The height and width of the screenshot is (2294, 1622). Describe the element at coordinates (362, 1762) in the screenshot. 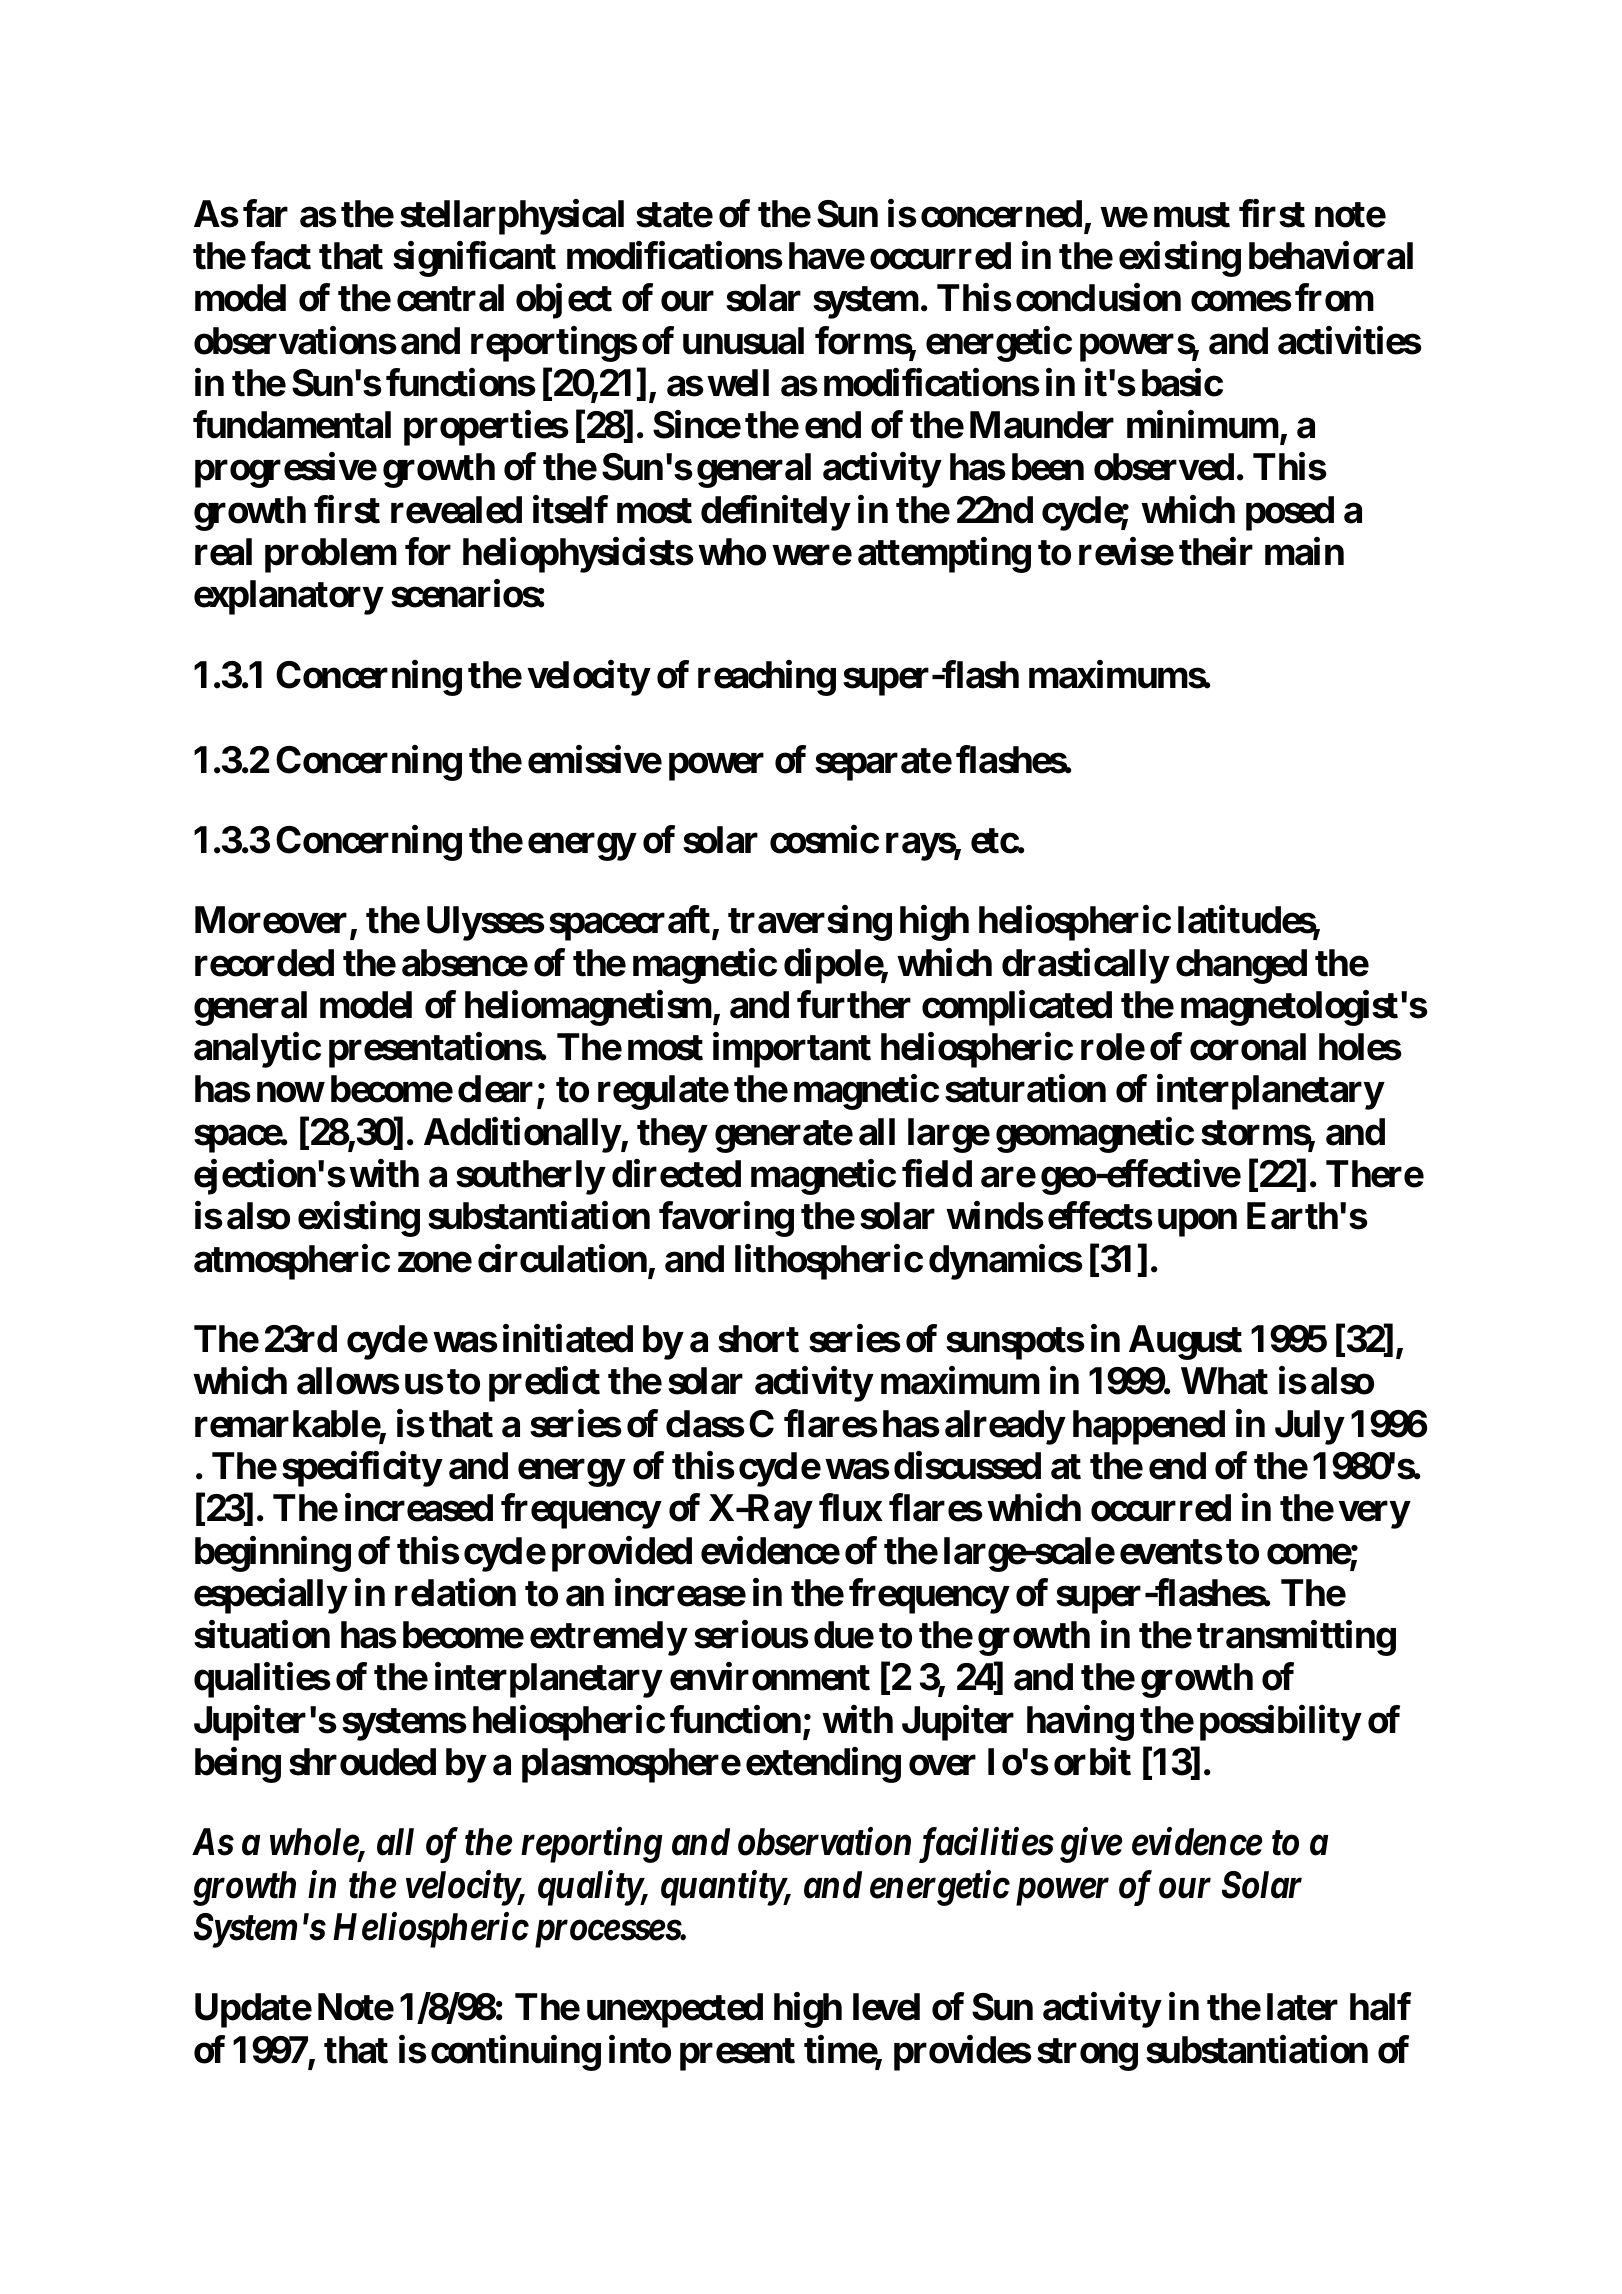

I see `shrouded` at that location.
